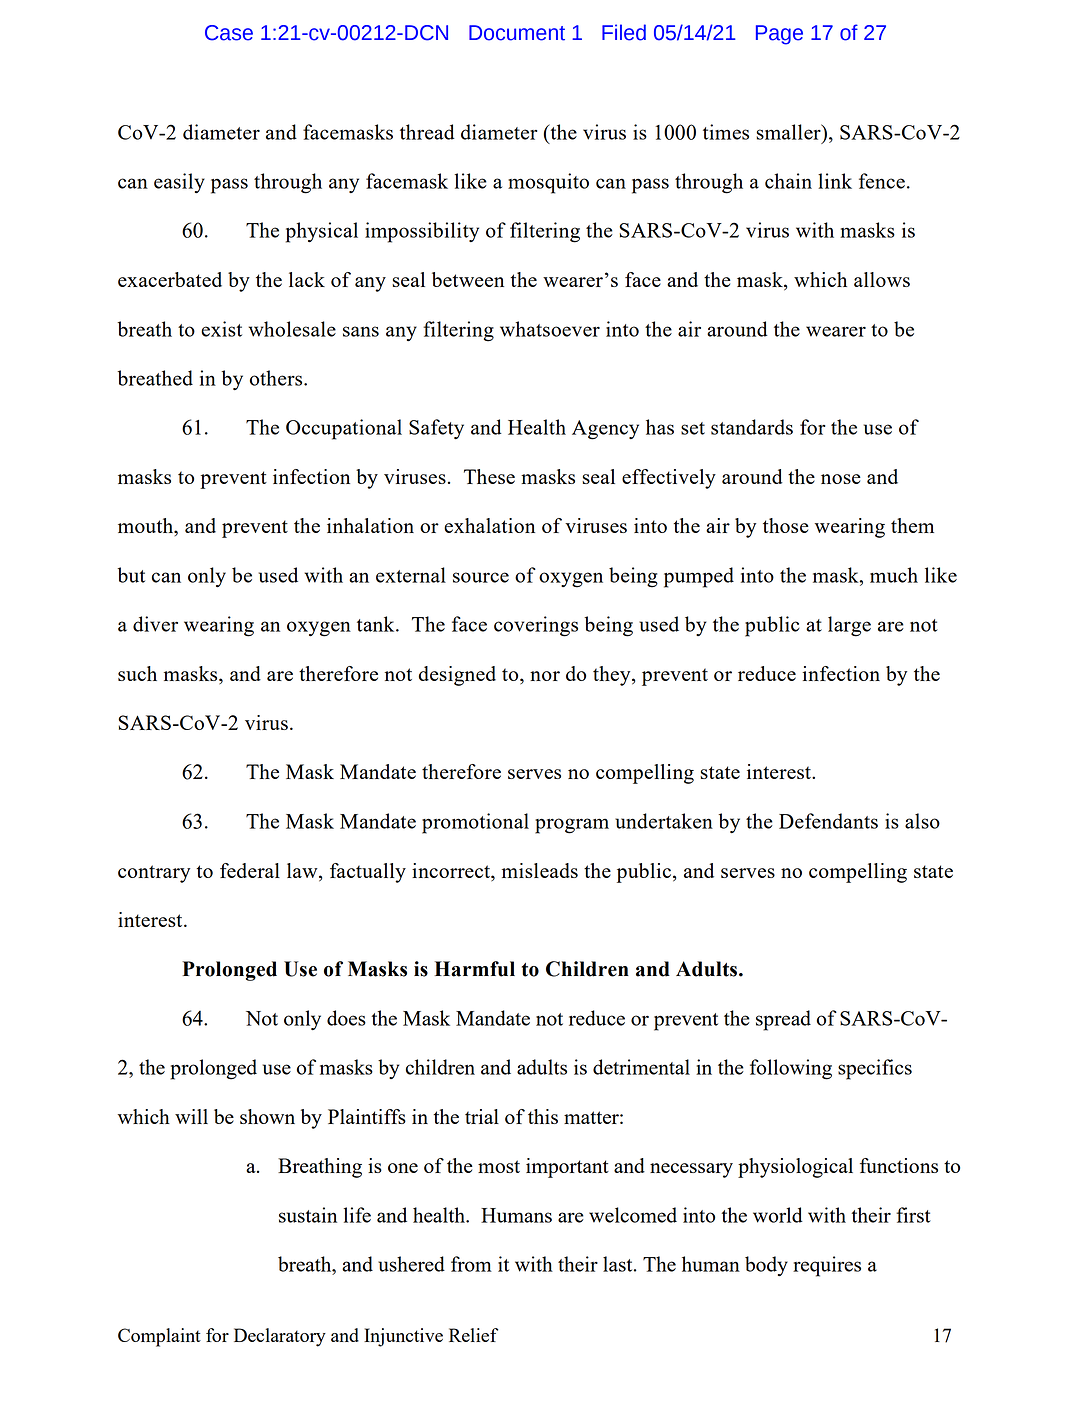 This screenshot has height=1412, width=1091. Describe the element at coordinates (131, 575) in the screenshot. I see `but` at that location.
